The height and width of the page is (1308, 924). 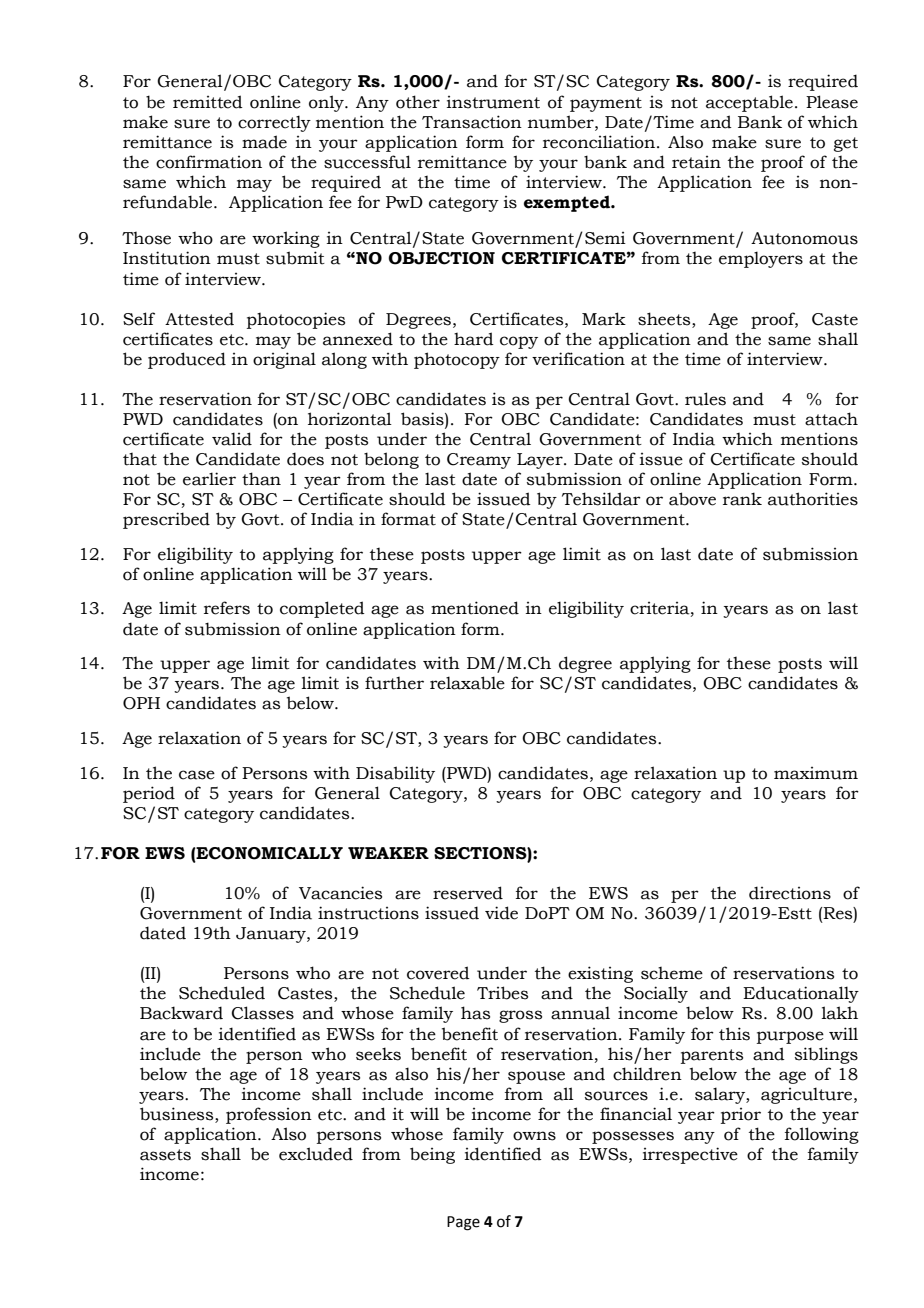 I want to click on maximum, so click(x=816, y=773).
